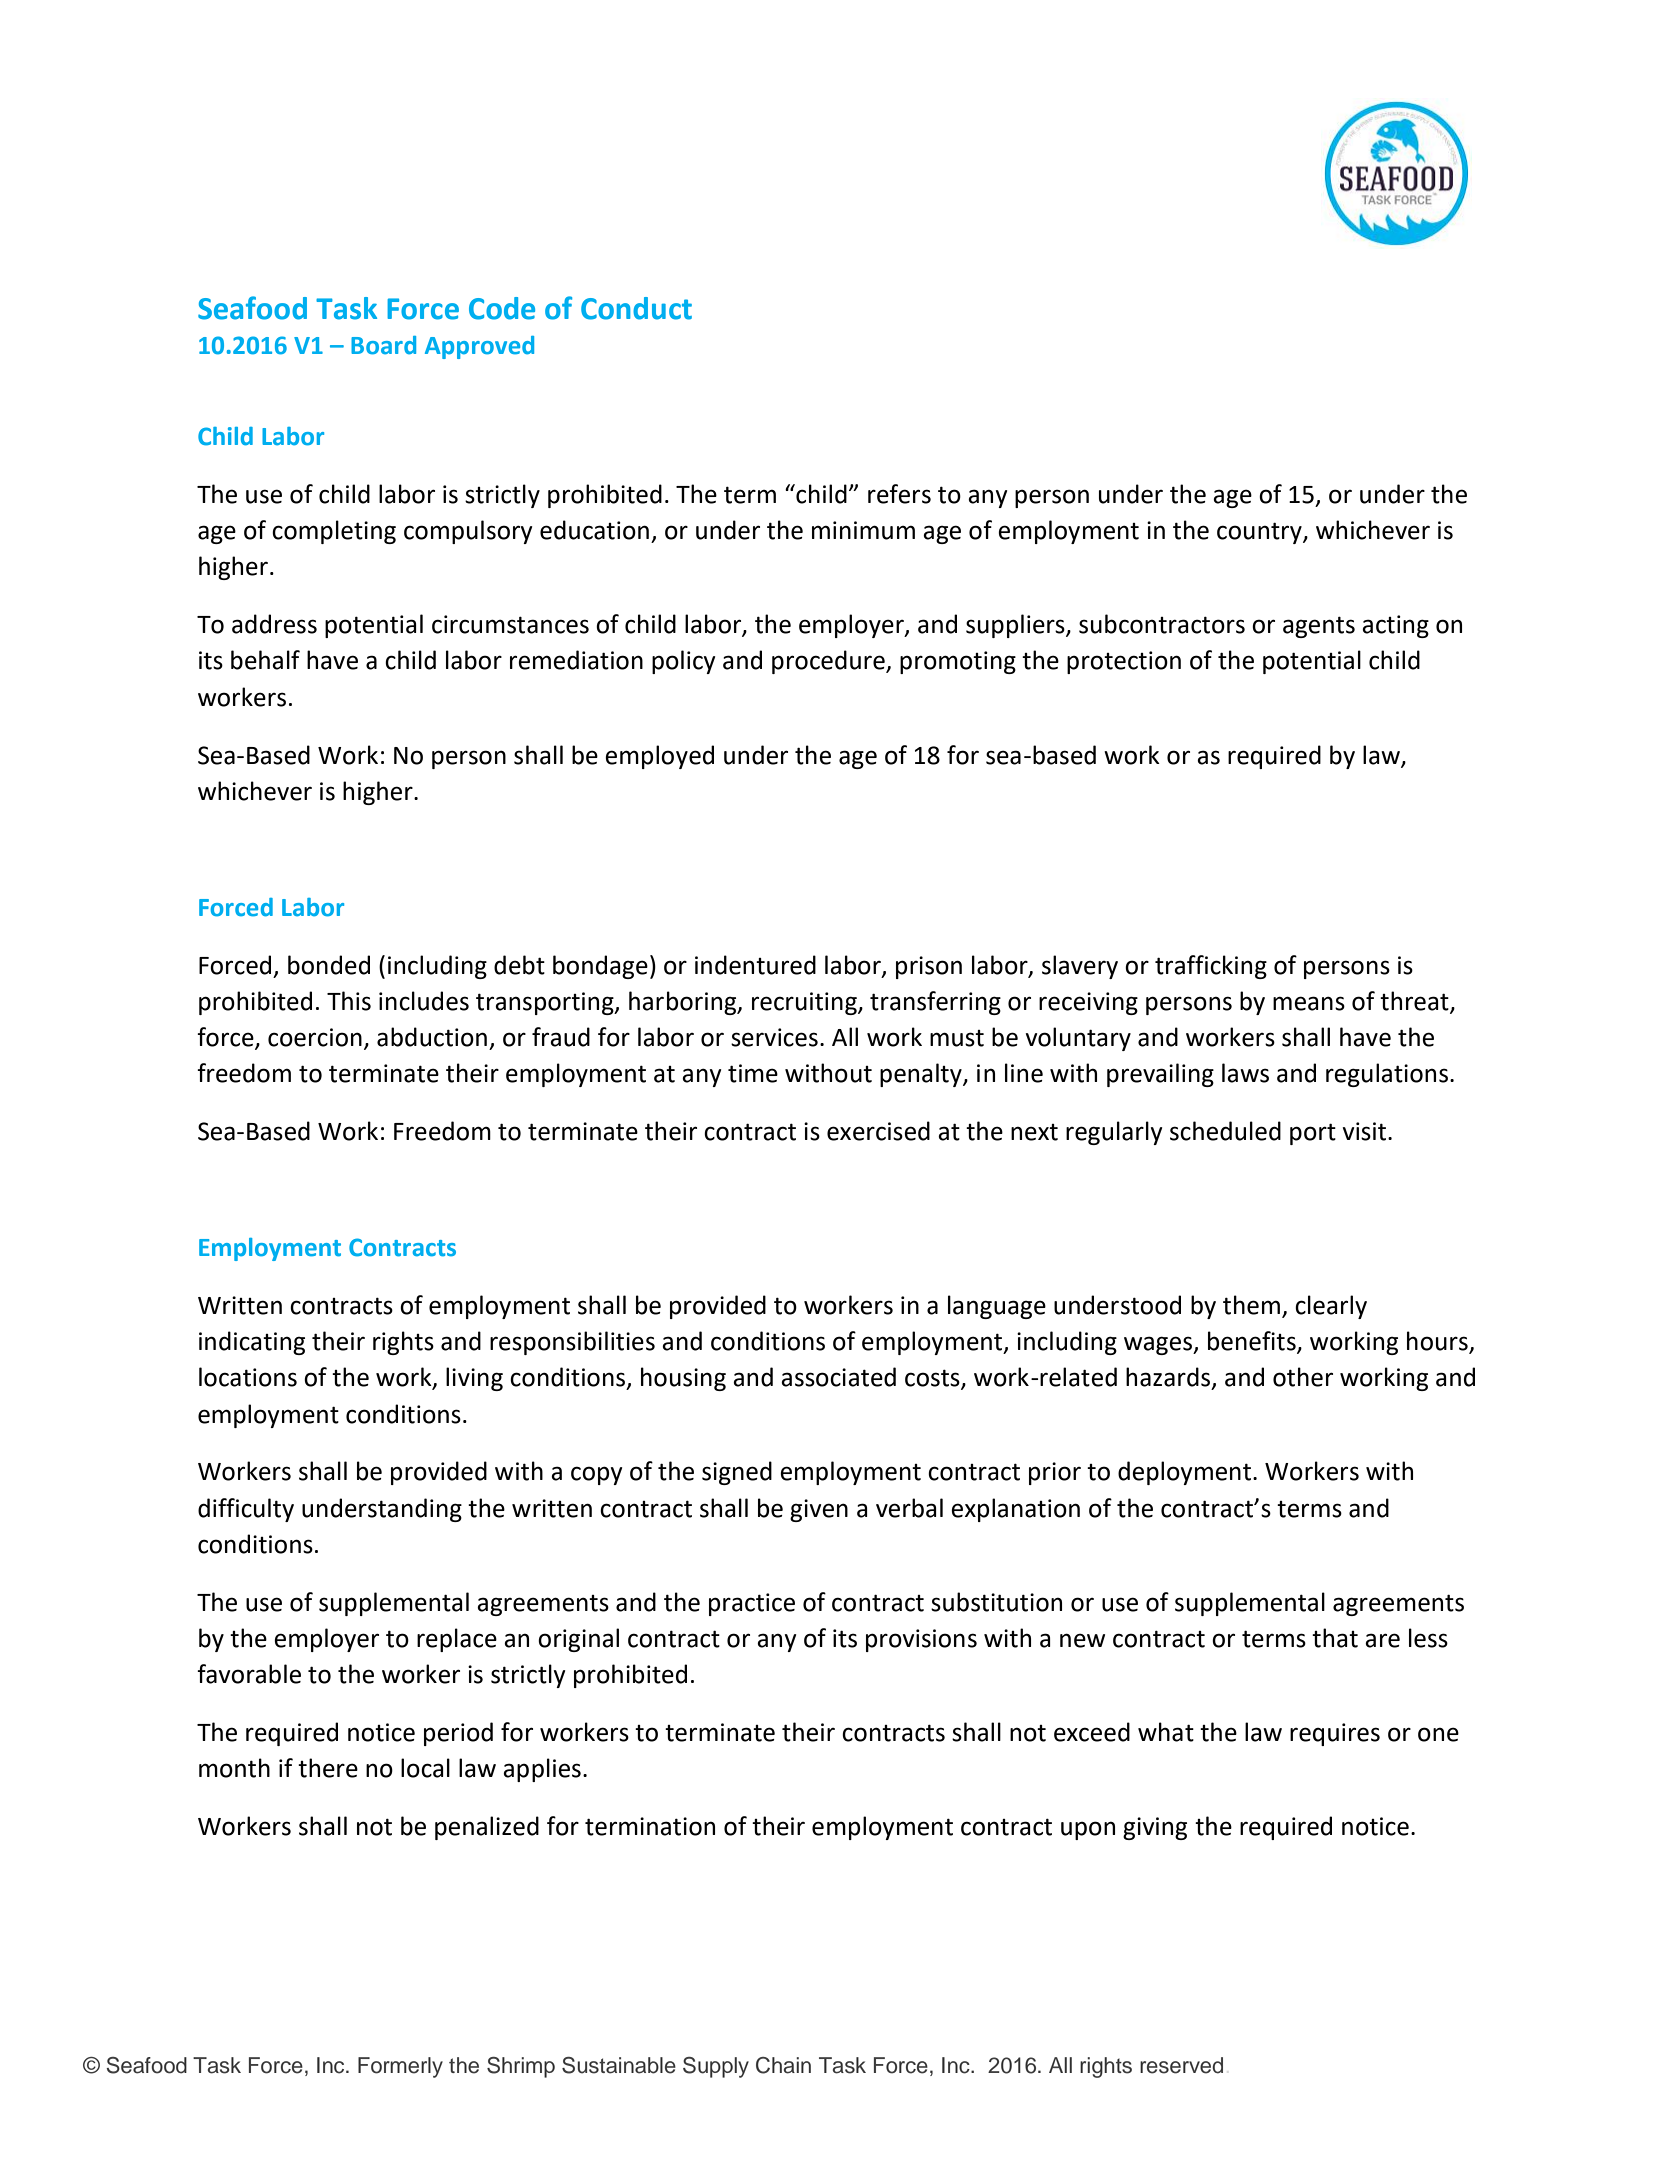 This page has width=1677, height=2170. Describe the element at coordinates (383, 345) in the page. I see `Board` at that location.
